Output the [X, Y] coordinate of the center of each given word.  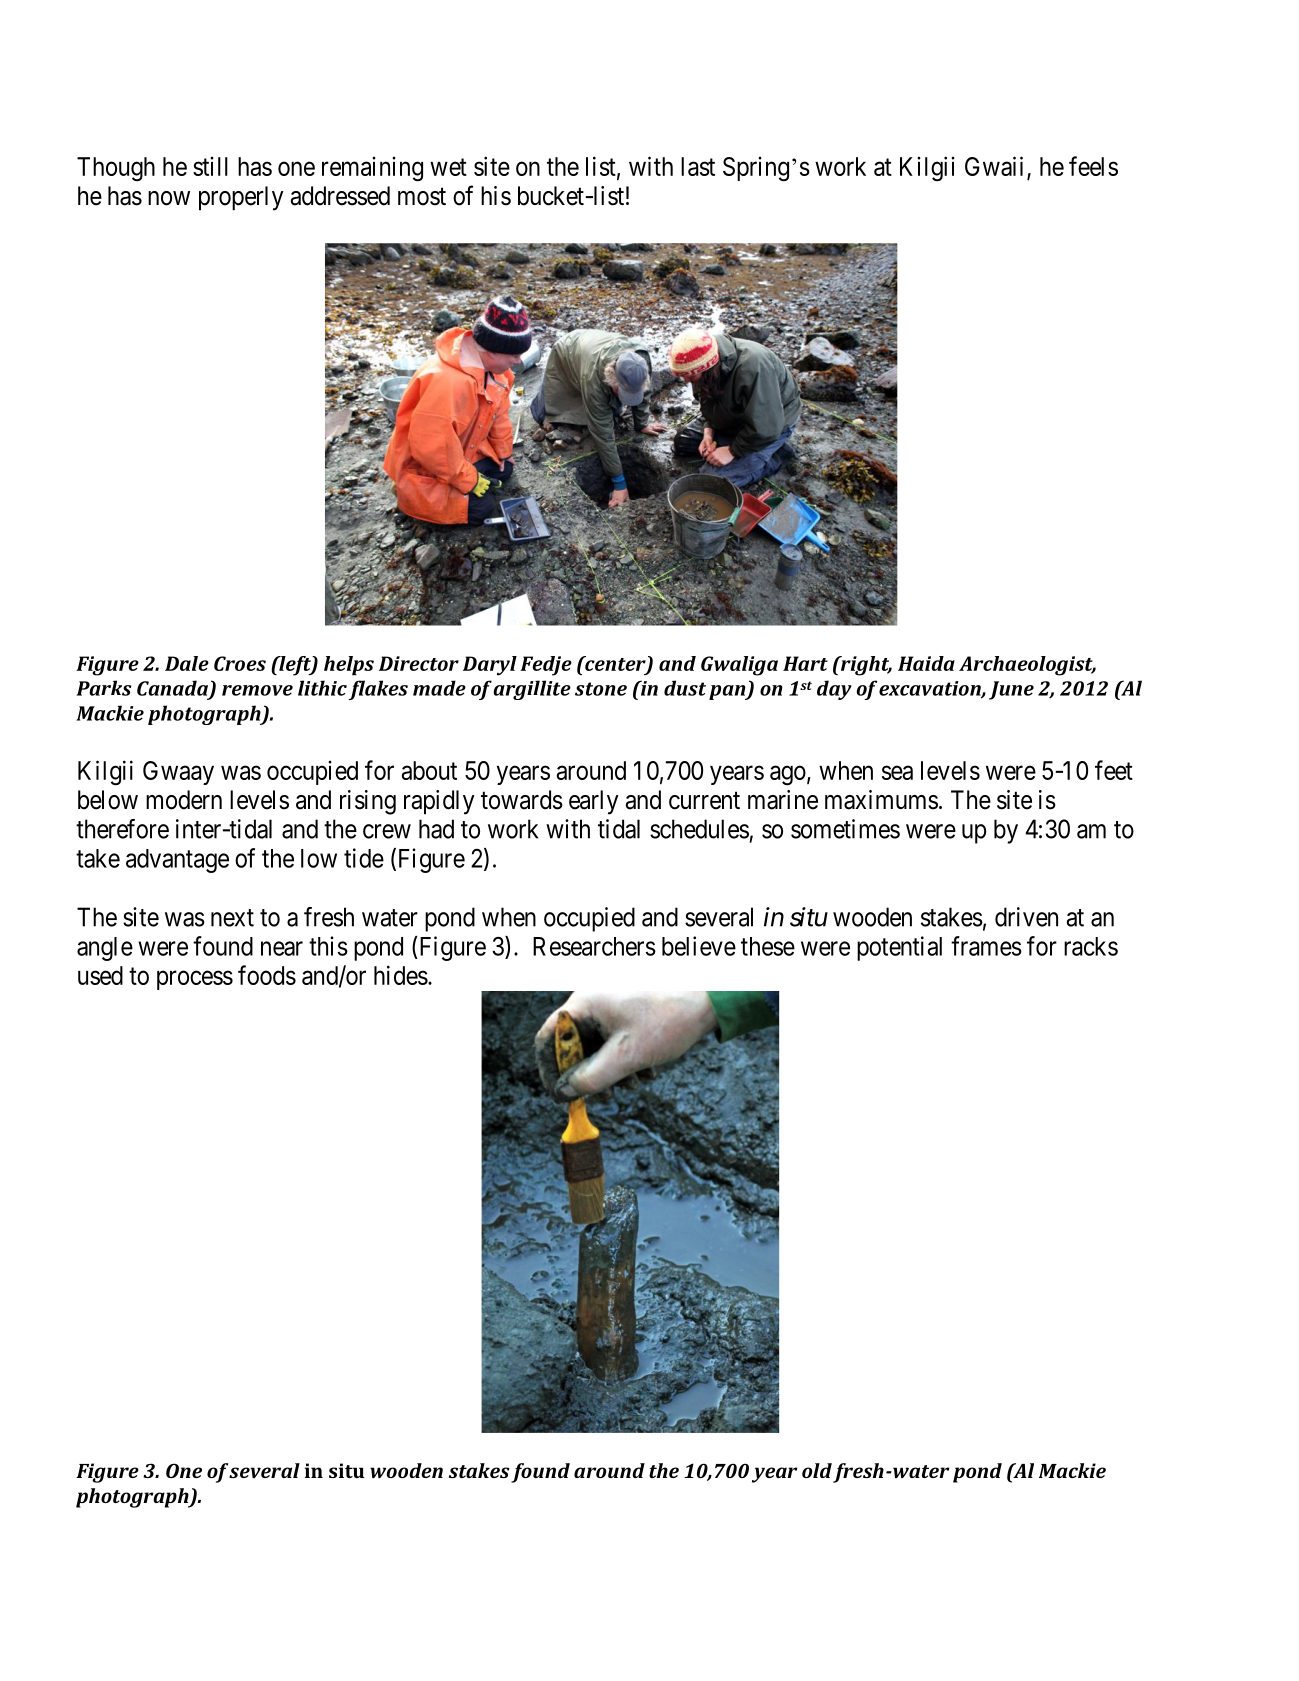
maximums [881, 800]
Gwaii [996, 167]
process [195, 980]
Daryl [490, 666]
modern [184, 800]
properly [241, 198]
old [817, 1470]
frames [986, 946]
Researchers [594, 946]
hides [401, 975]
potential [899, 948]
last [698, 166]
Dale [187, 663]
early [594, 802]
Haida [926, 663]
